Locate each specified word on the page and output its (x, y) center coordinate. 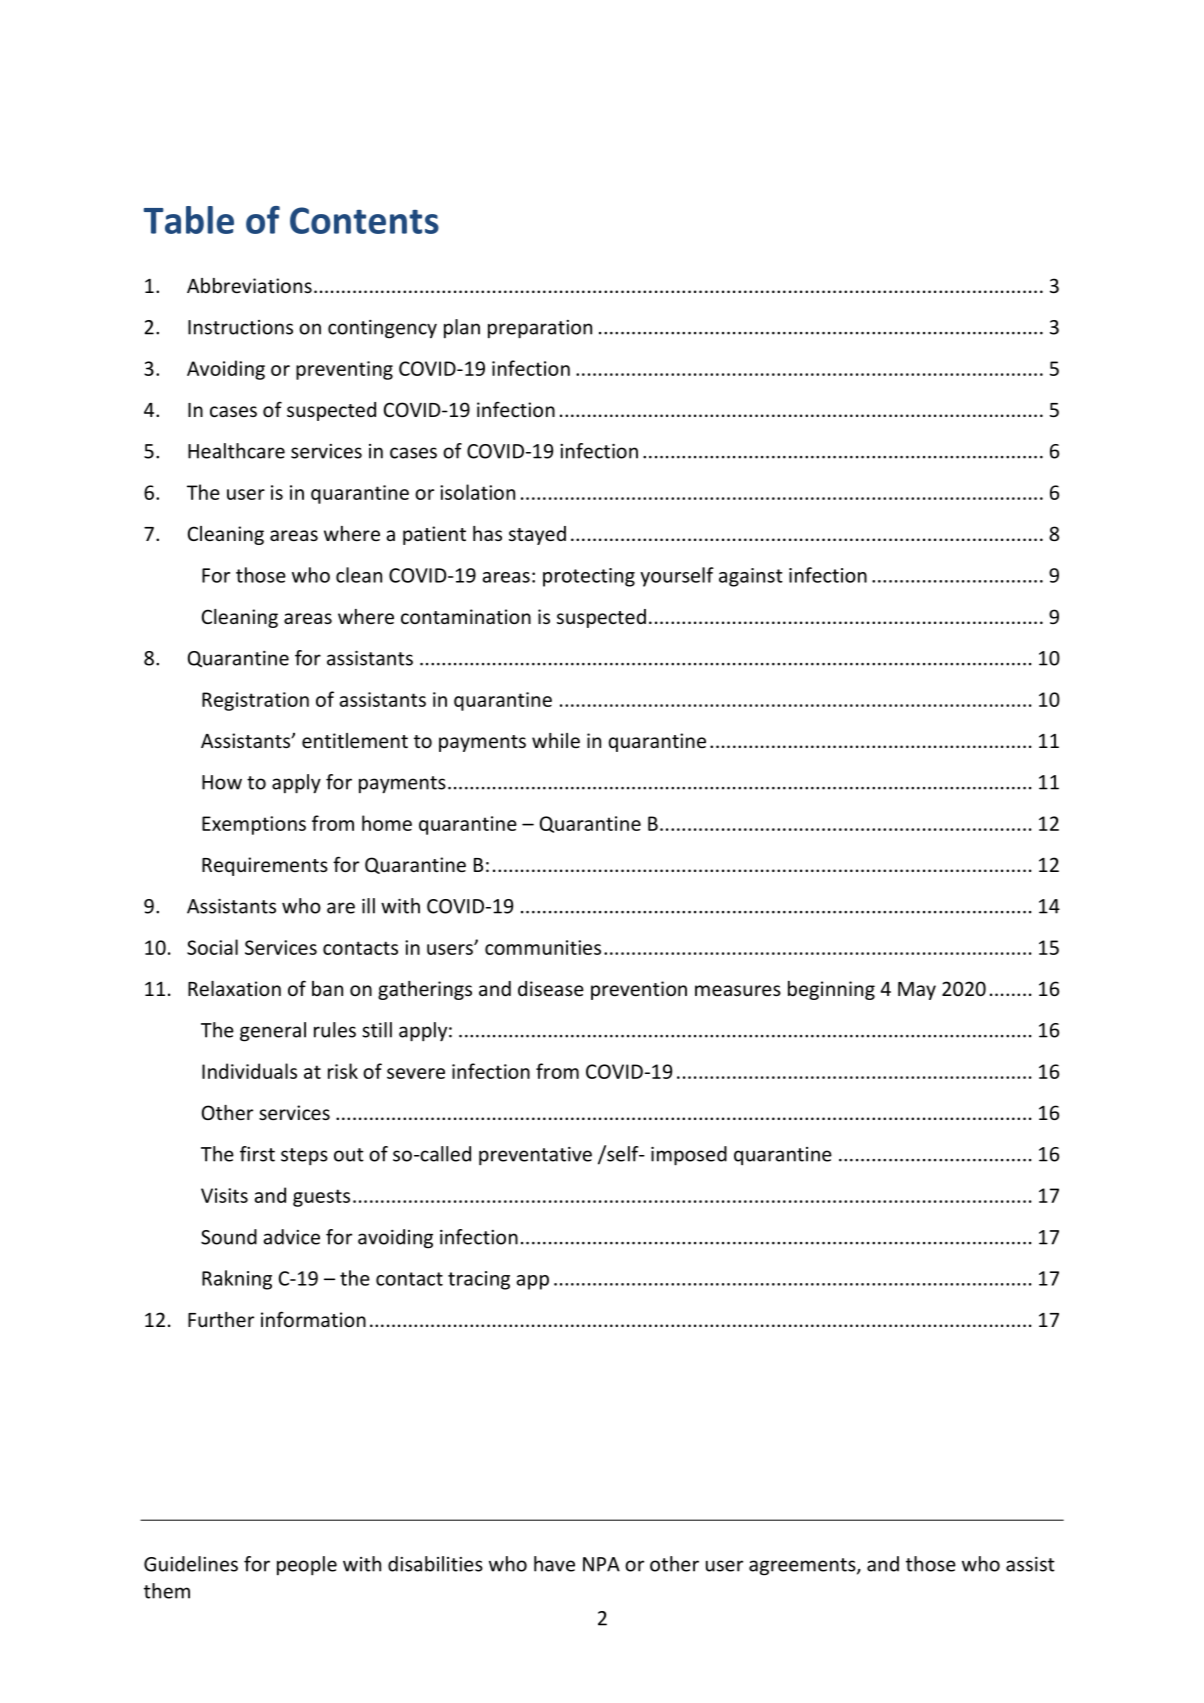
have (554, 1564)
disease (551, 988)
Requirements (265, 866)
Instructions (240, 327)
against (751, 577)
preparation (540, 329)
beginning (831, 990)
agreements (803, 1567)
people (307, 1566)
